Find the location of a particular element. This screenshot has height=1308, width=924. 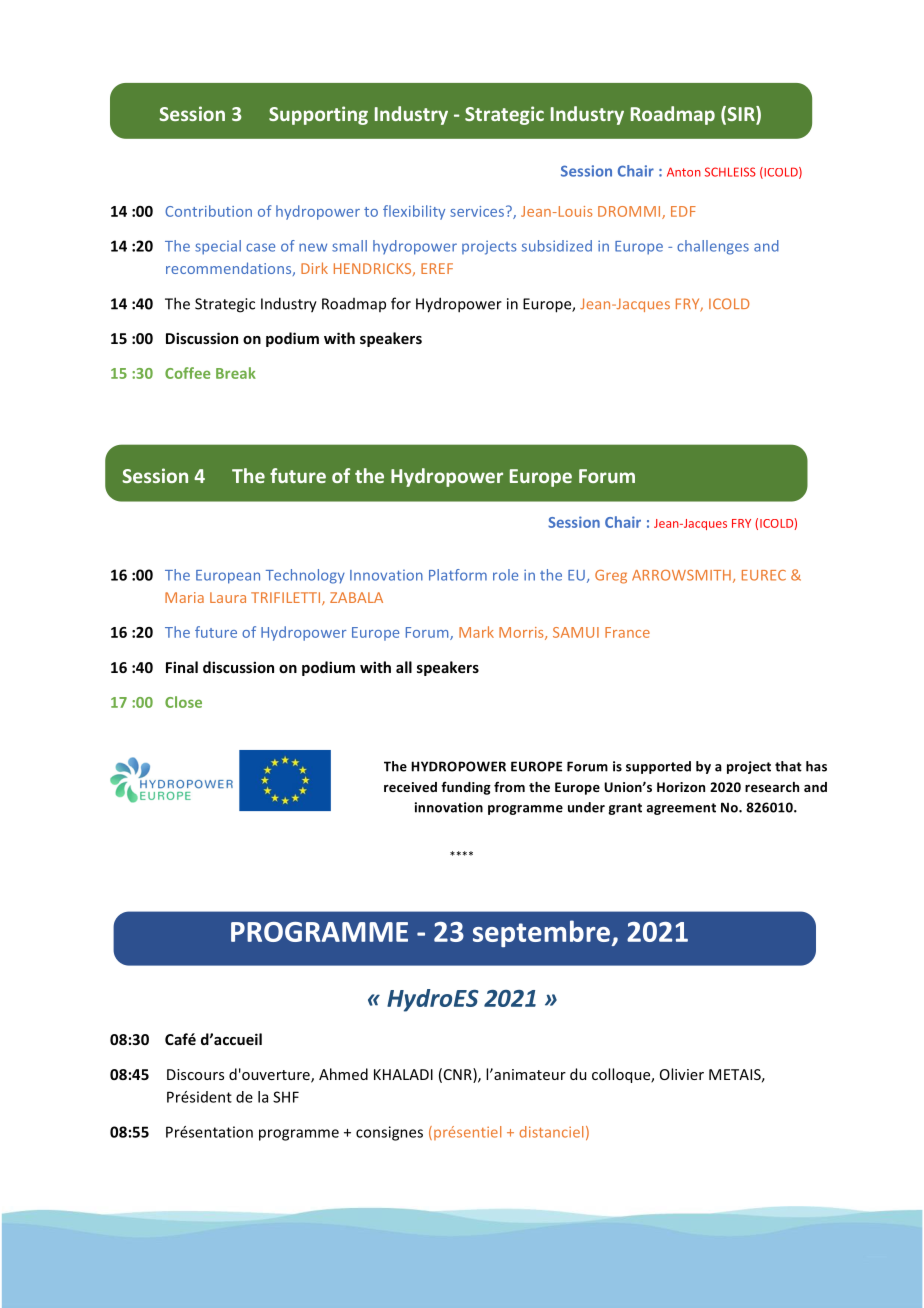

agreement is located at coordinates (681, 809).
